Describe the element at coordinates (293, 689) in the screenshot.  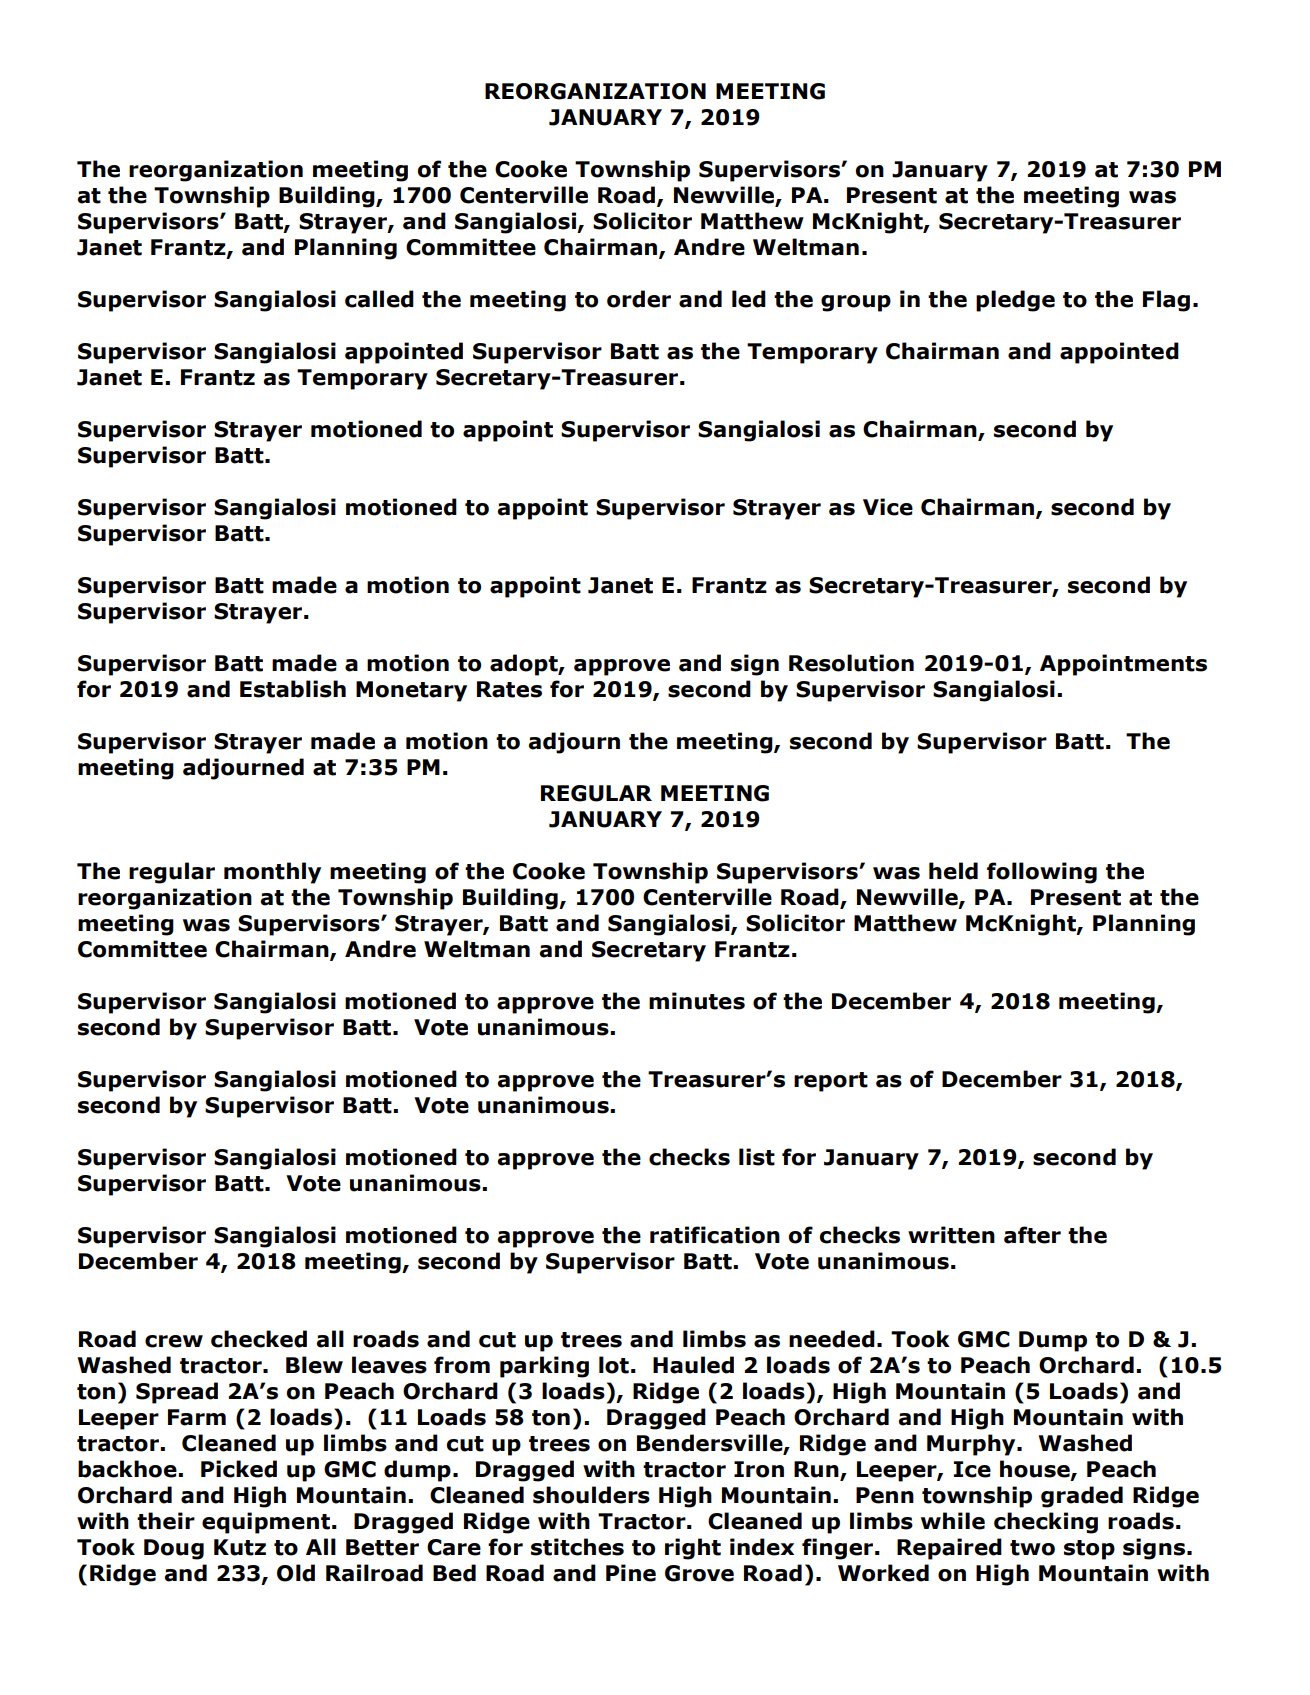
I see `Establish` at that location.
